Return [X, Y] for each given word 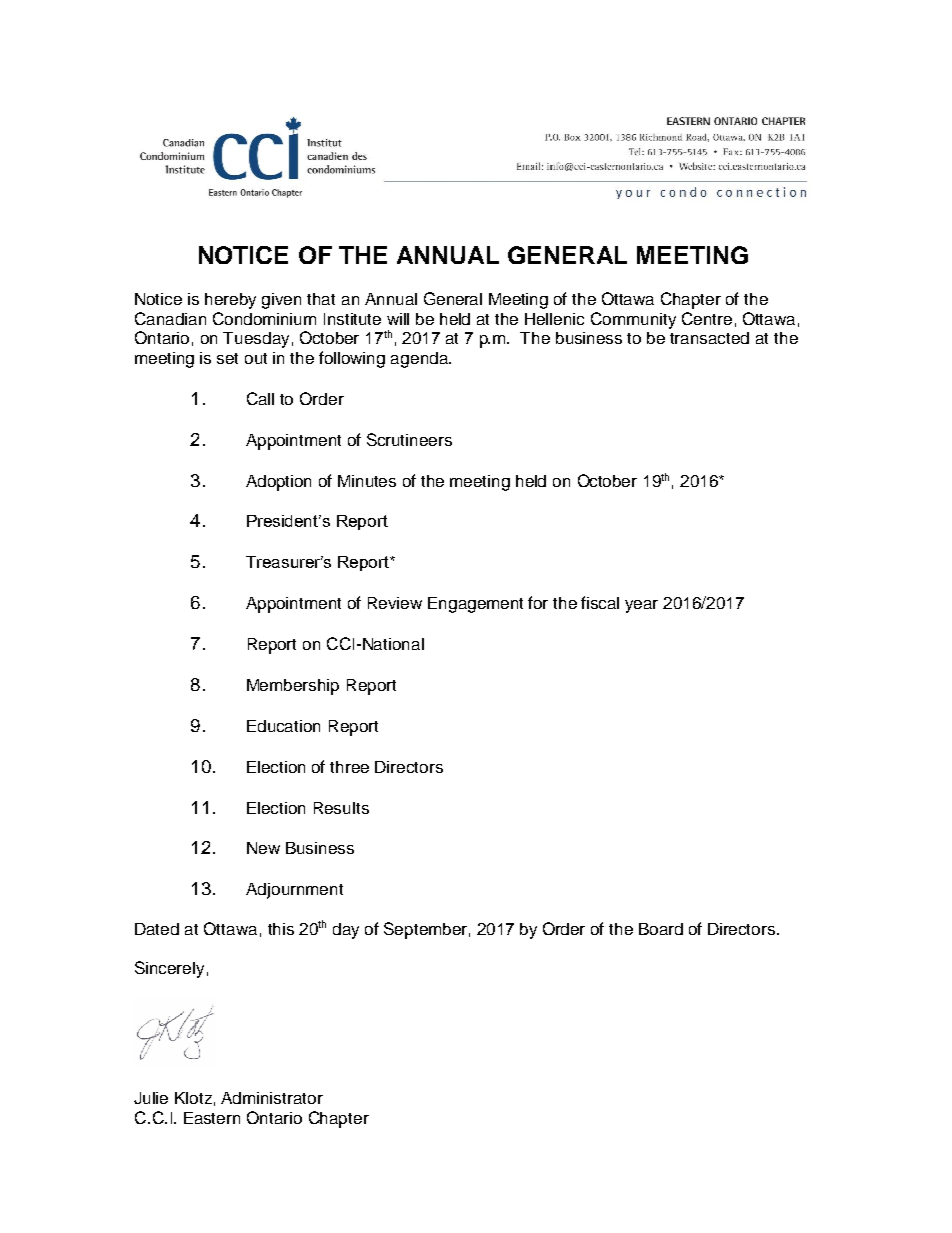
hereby [230, 301]
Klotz [193, 1098]
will [398, 319]
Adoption [278, 483]
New [263, 848]
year [641, 606]
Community [633, 320]
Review [395, 603]
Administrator [272, 1098]
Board [661, 929]
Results [341, 808]
